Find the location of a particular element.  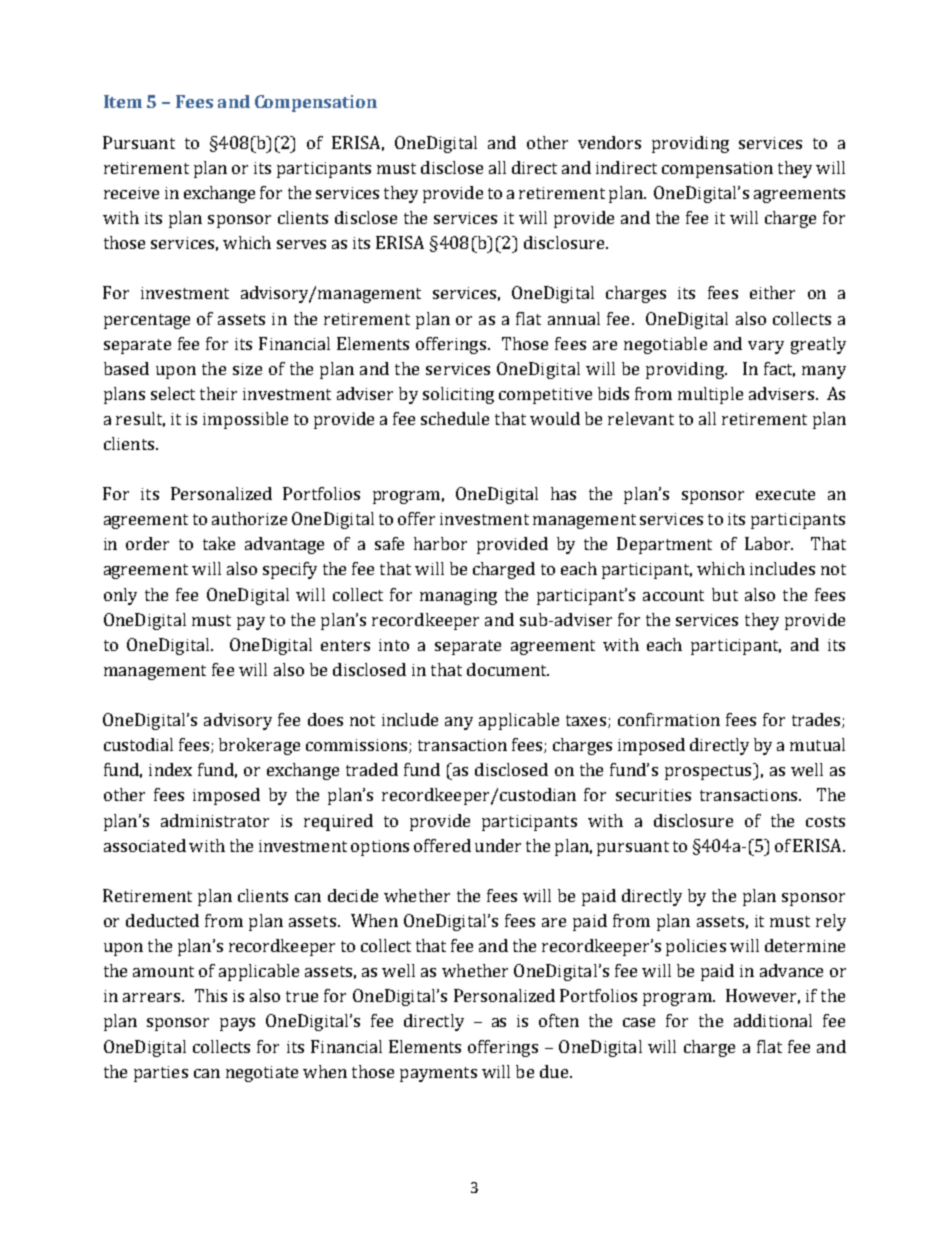

pays is located at coordinates (237, 1024).
